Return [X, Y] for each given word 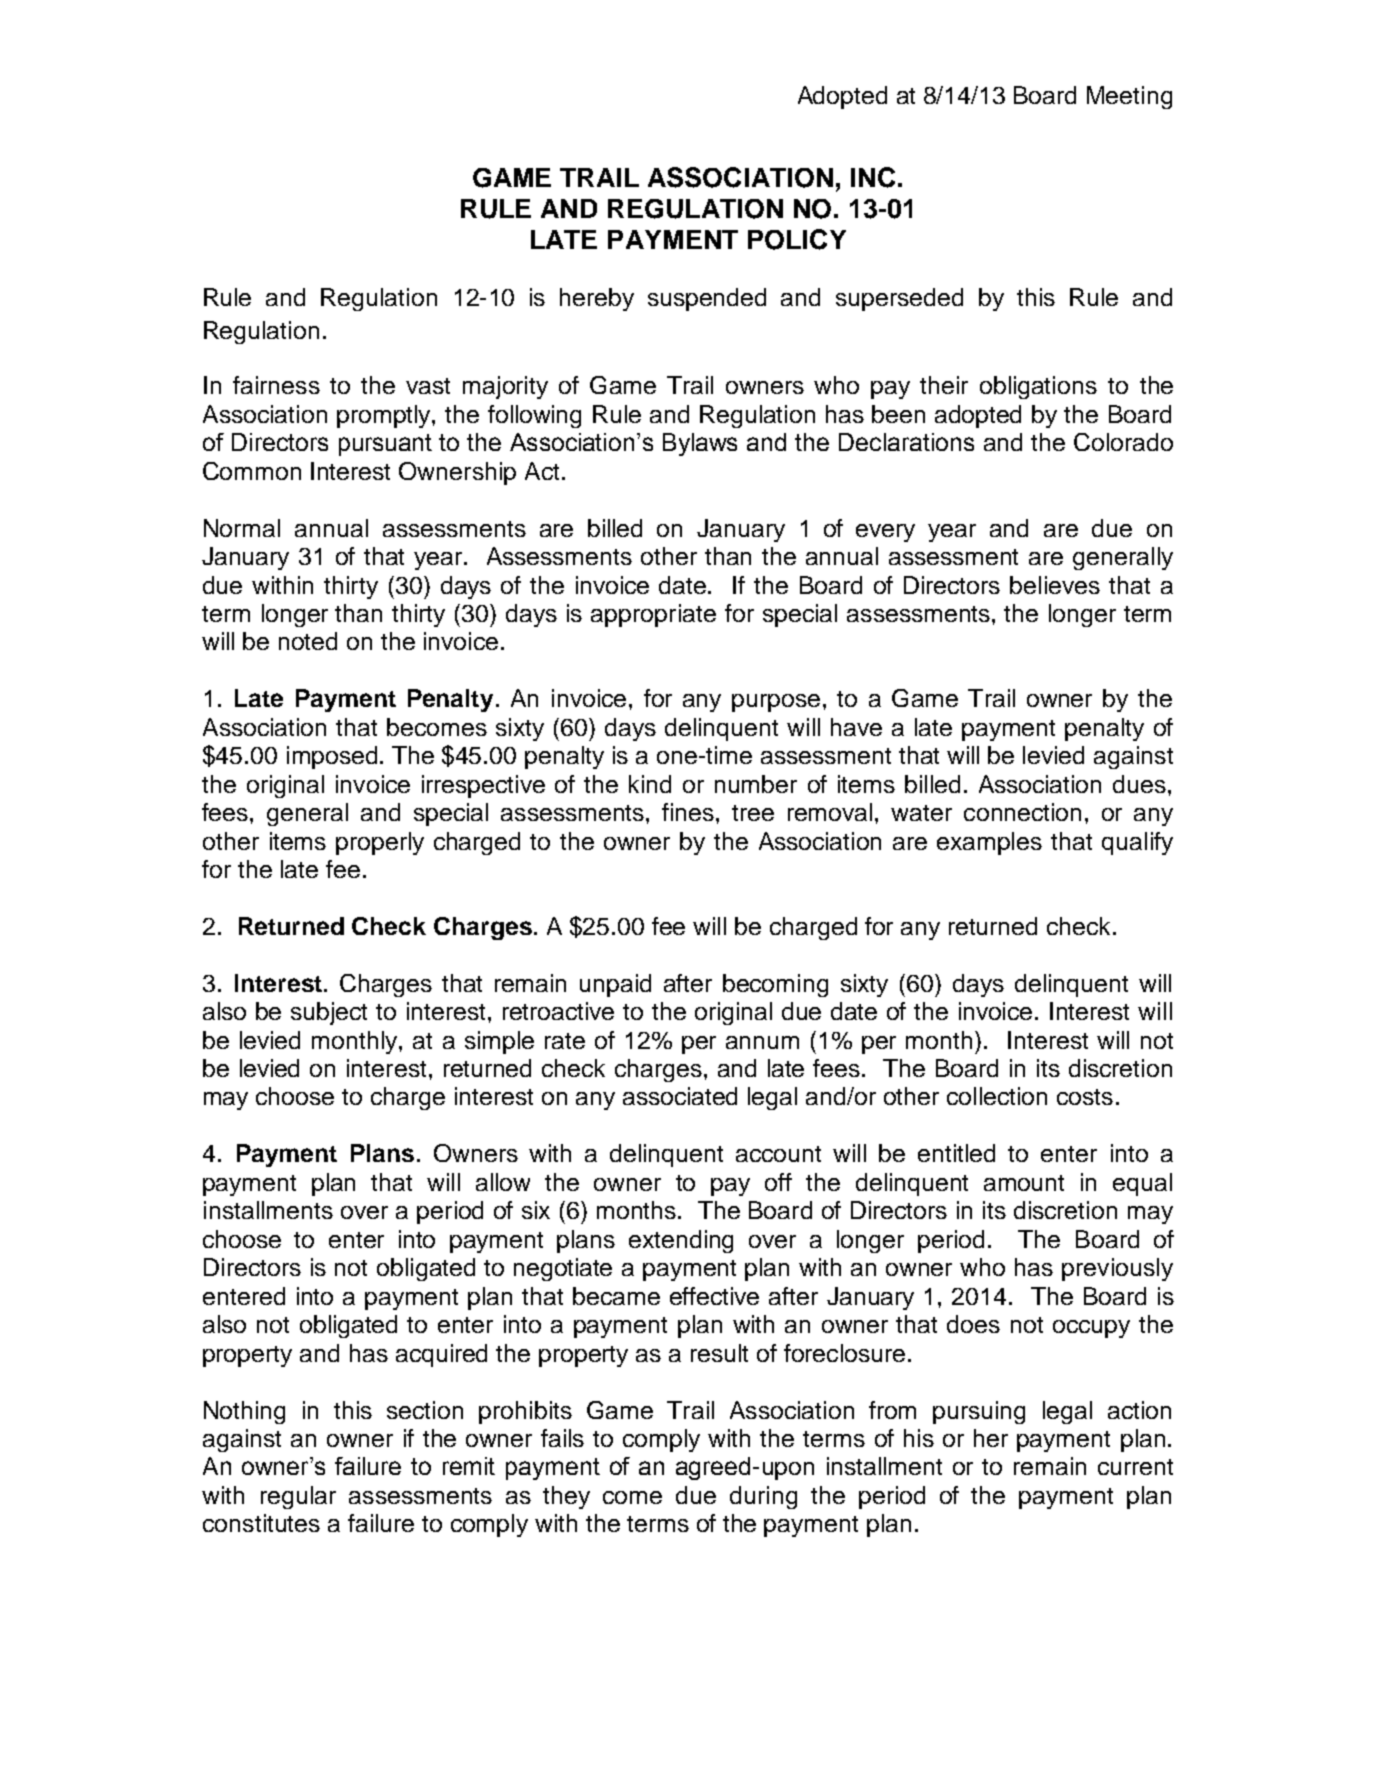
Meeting [1129, 97]
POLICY [797, 239]
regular [298, 1497]
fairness [276, 385]
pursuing [979, 1412]
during [763, 1497]
